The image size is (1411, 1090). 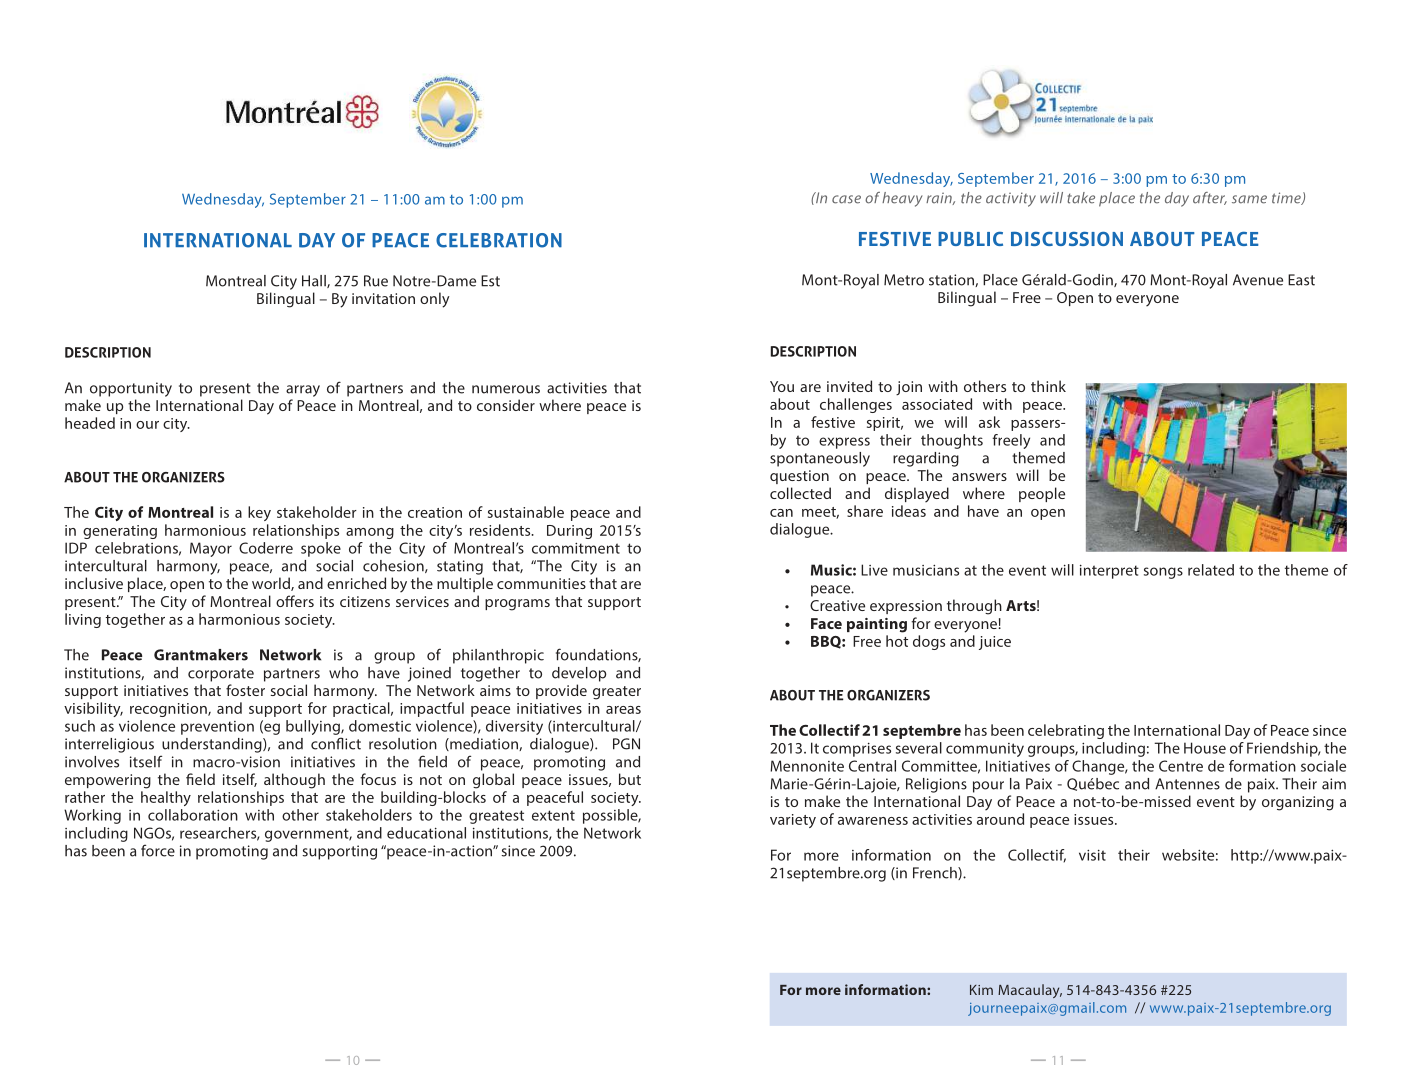 I want to click on Rue, so click(x=376, y=281).
